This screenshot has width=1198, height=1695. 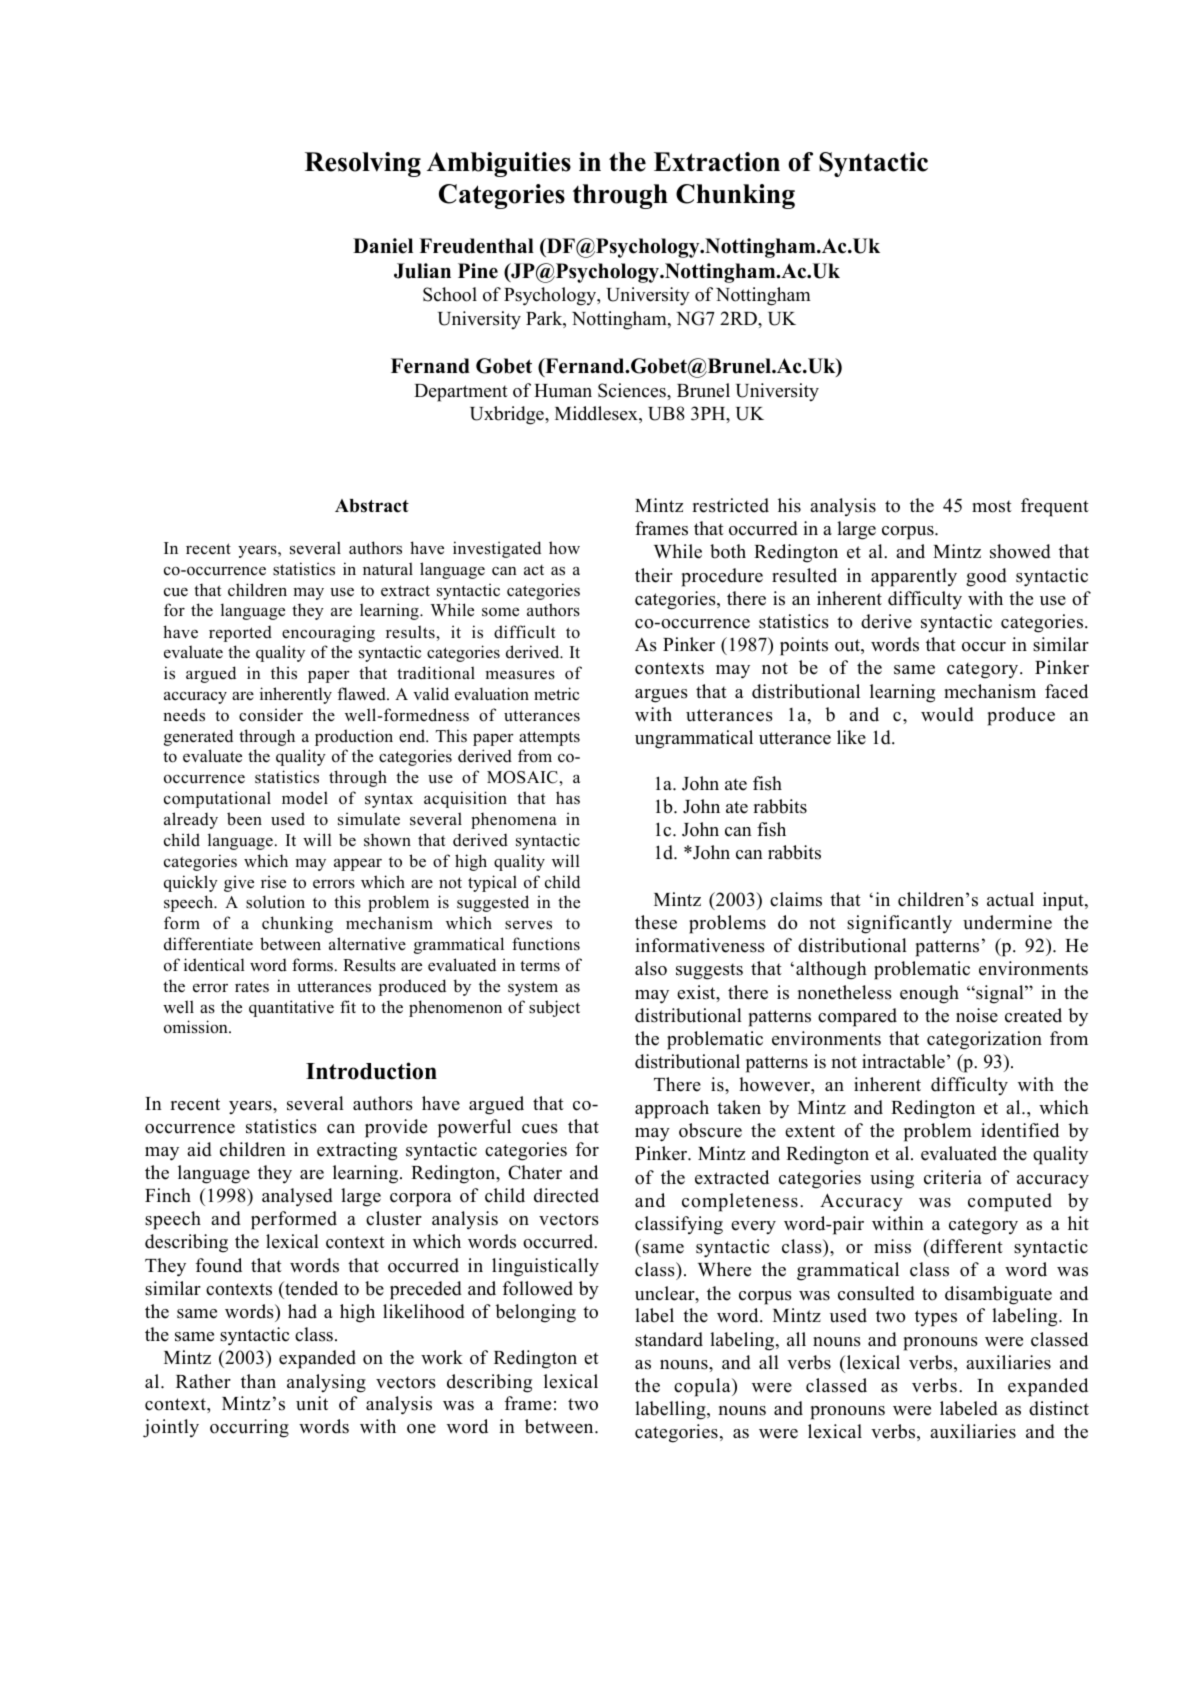 I want to click on solution, so click(x=275, y=902).
